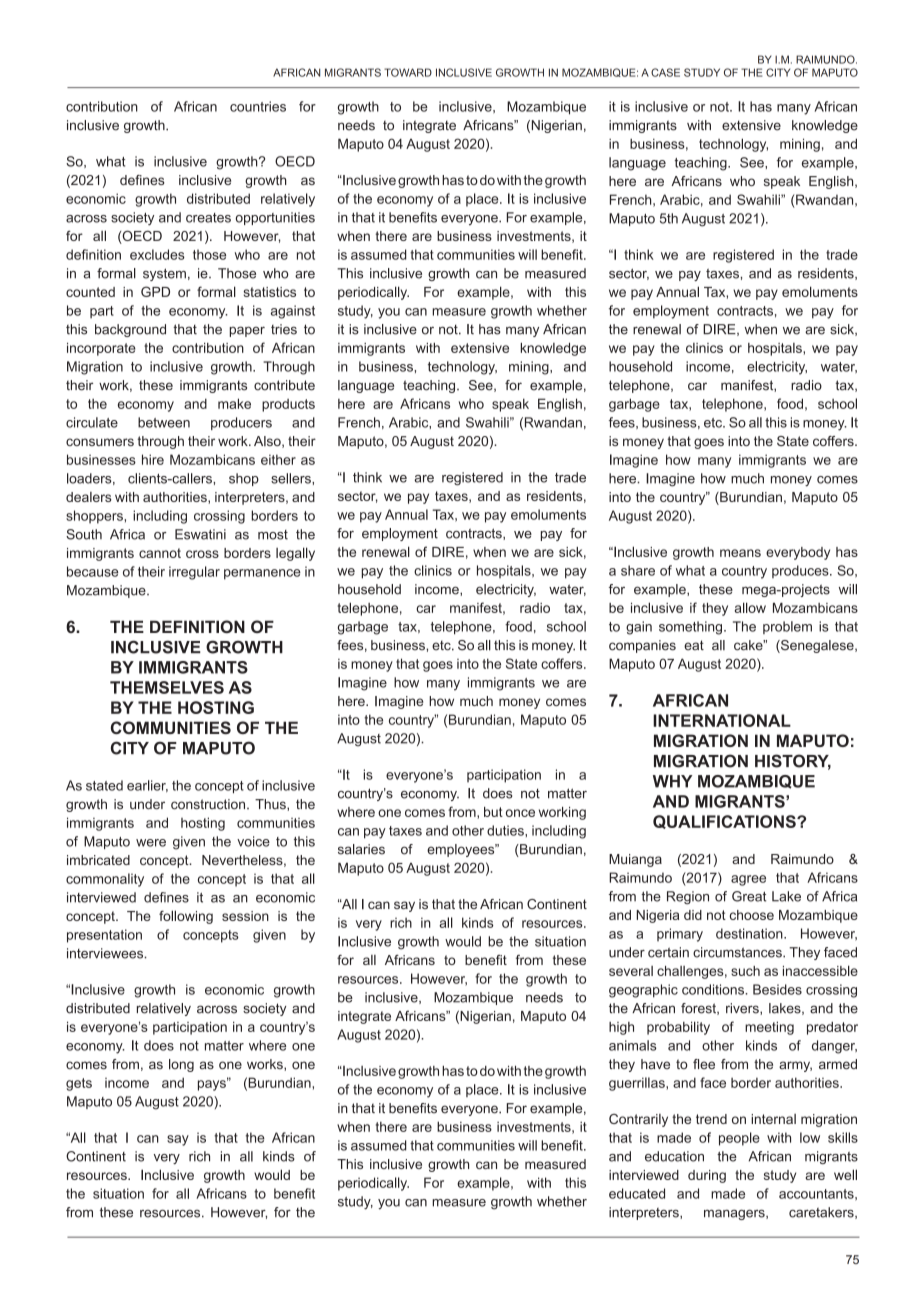 This page has height=1308, width=924. Describe the element at coordinates (208, 218) in the page. I see `creates` at that location.
